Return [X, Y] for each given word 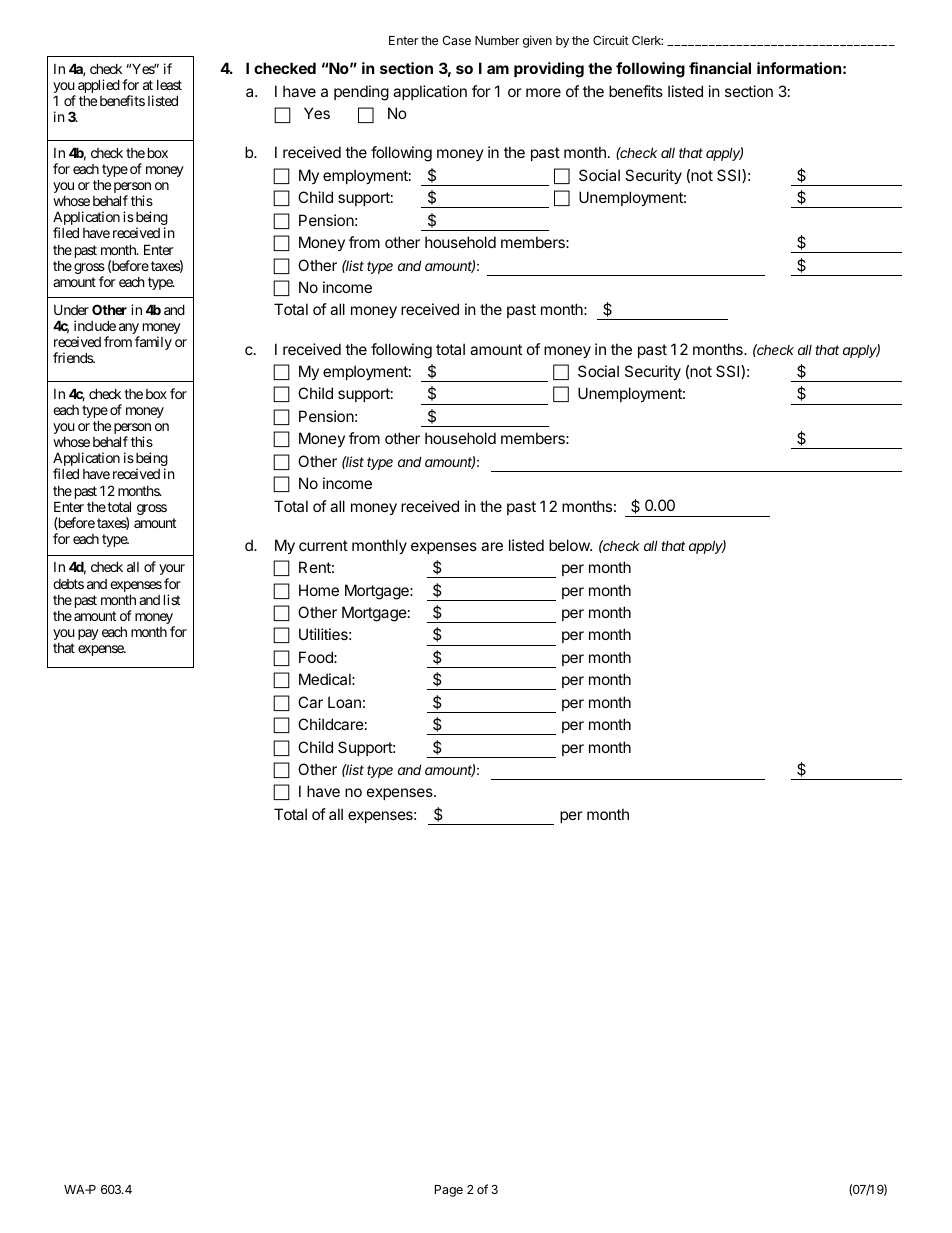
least [169, 85]
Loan [344, 702]
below [570, 545]
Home [319, 590]
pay [88, 634]
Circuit [611, 40]
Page [449, 1191]
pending [361, 93]
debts [68, 584]
